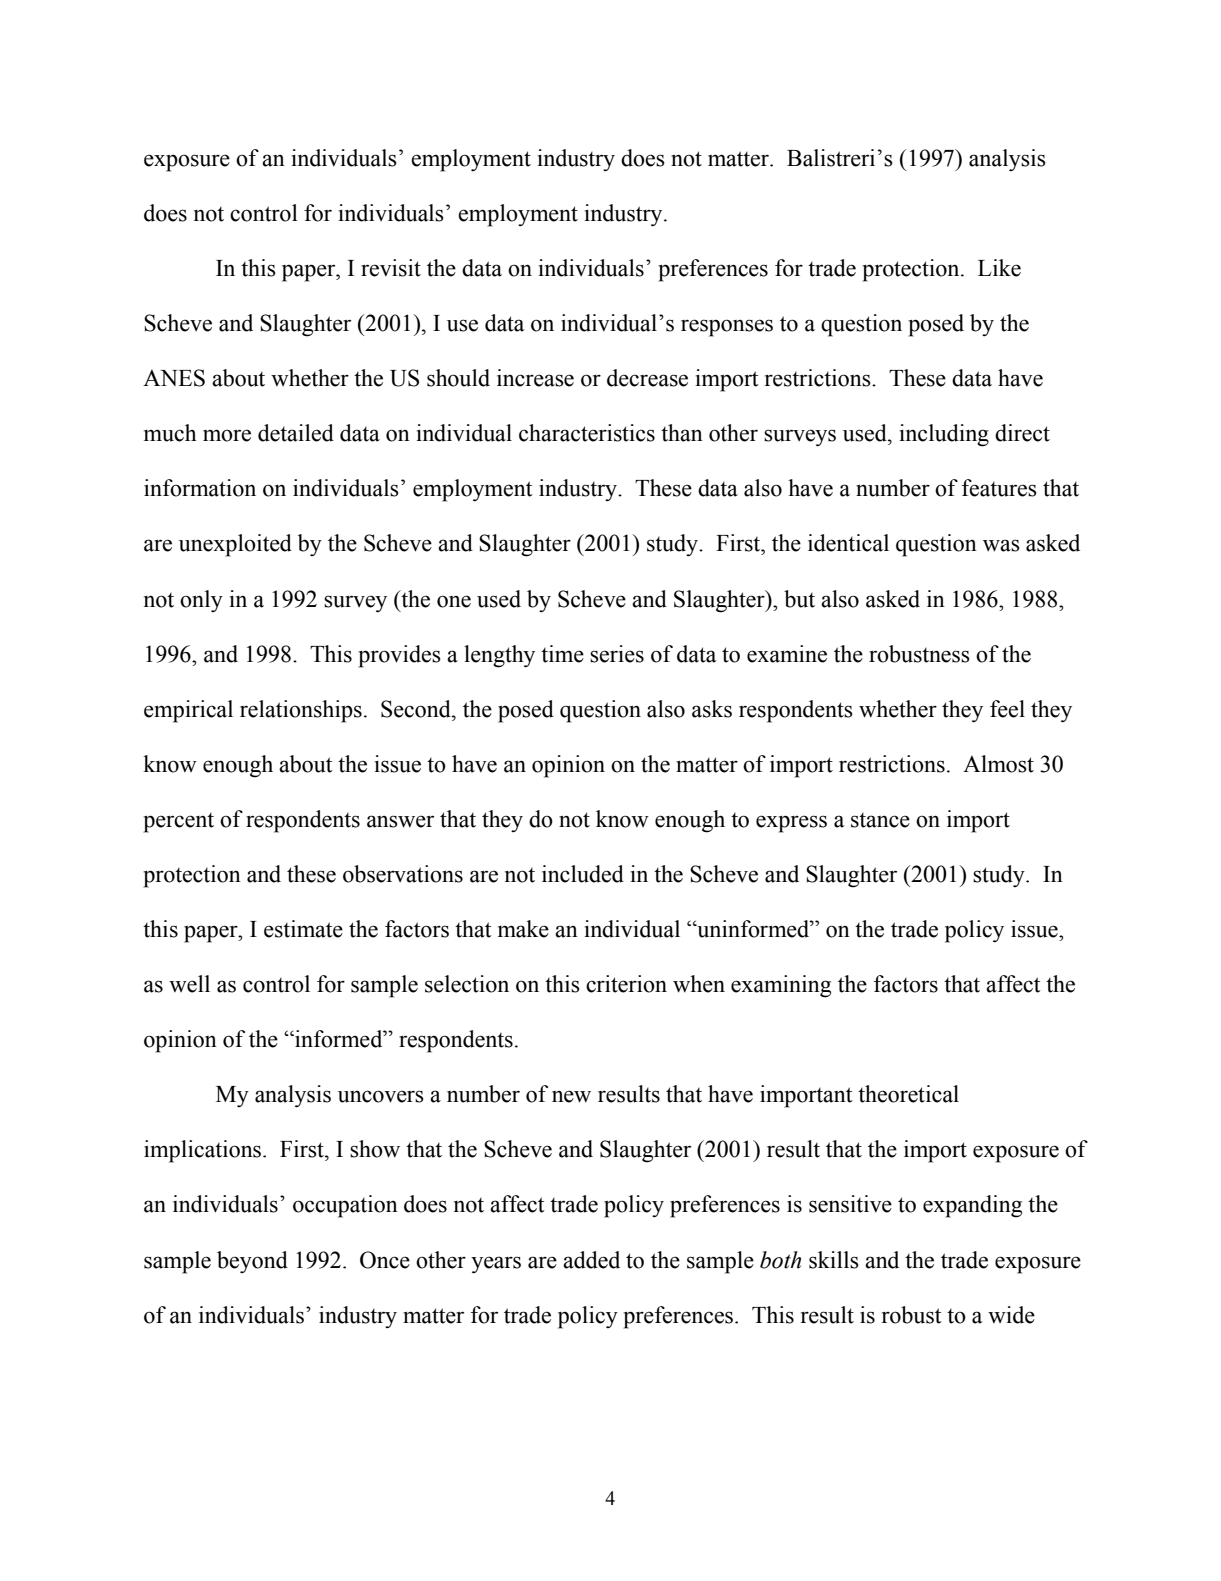 The width and height of the screenshot is (1221, 1581). Describe the element at coordinates (908, 1094) in the screenshot. I see `theoretical` at that location.
